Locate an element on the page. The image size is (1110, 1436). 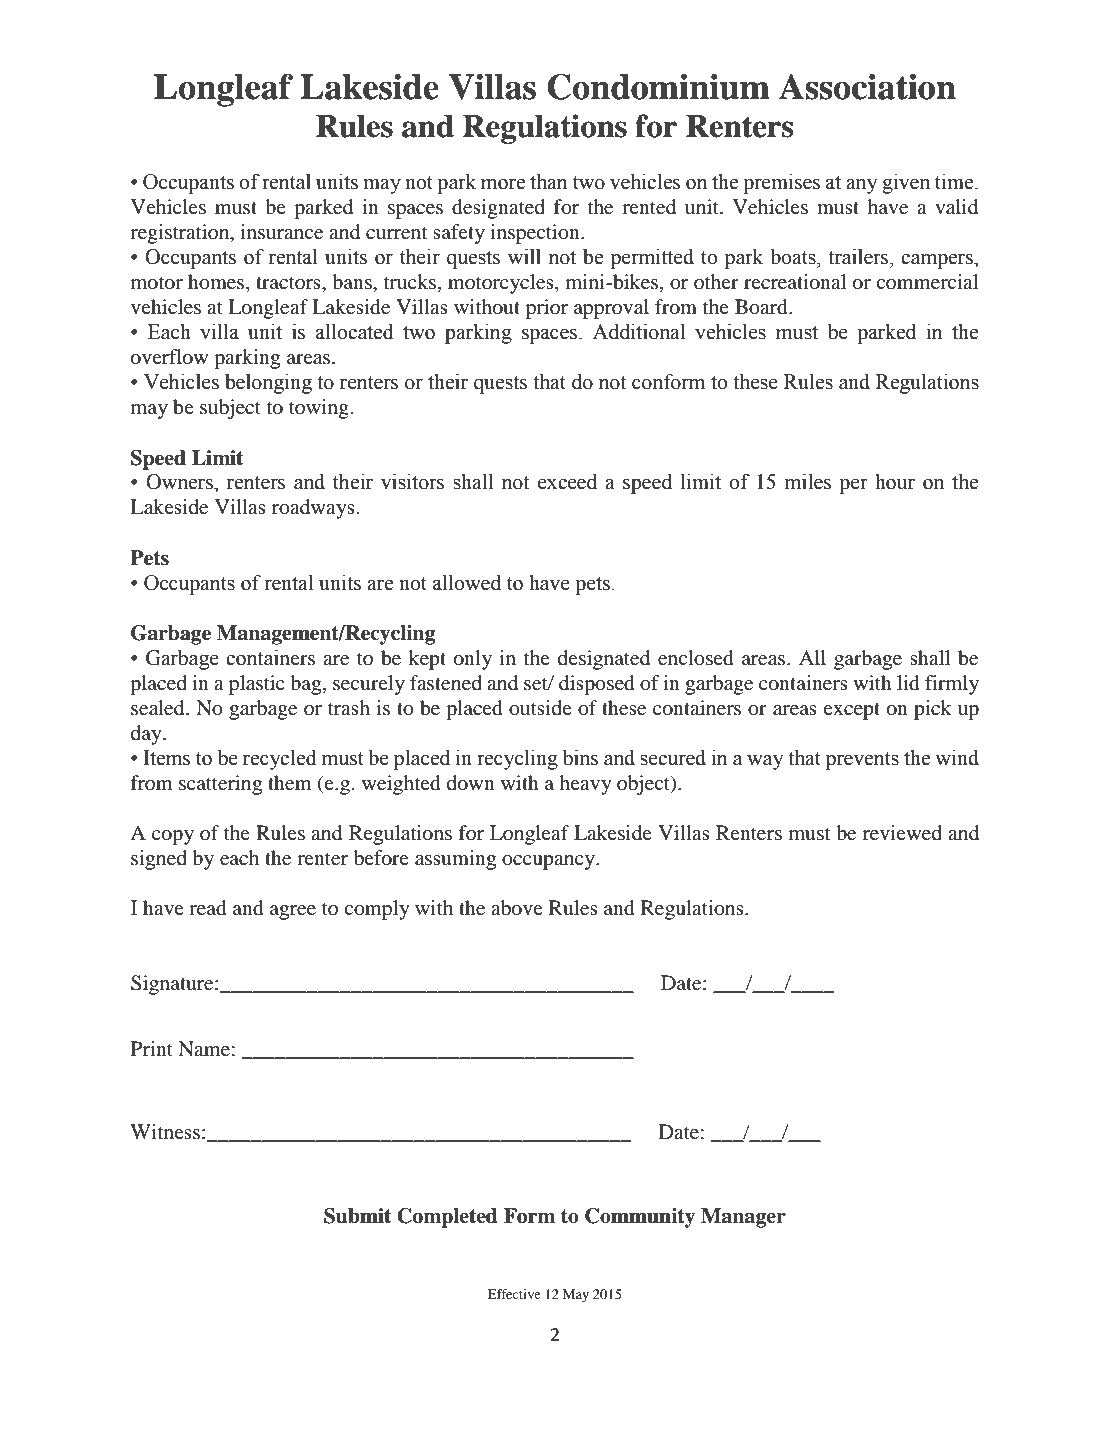
exceed is located at coordinates (567, 481).
